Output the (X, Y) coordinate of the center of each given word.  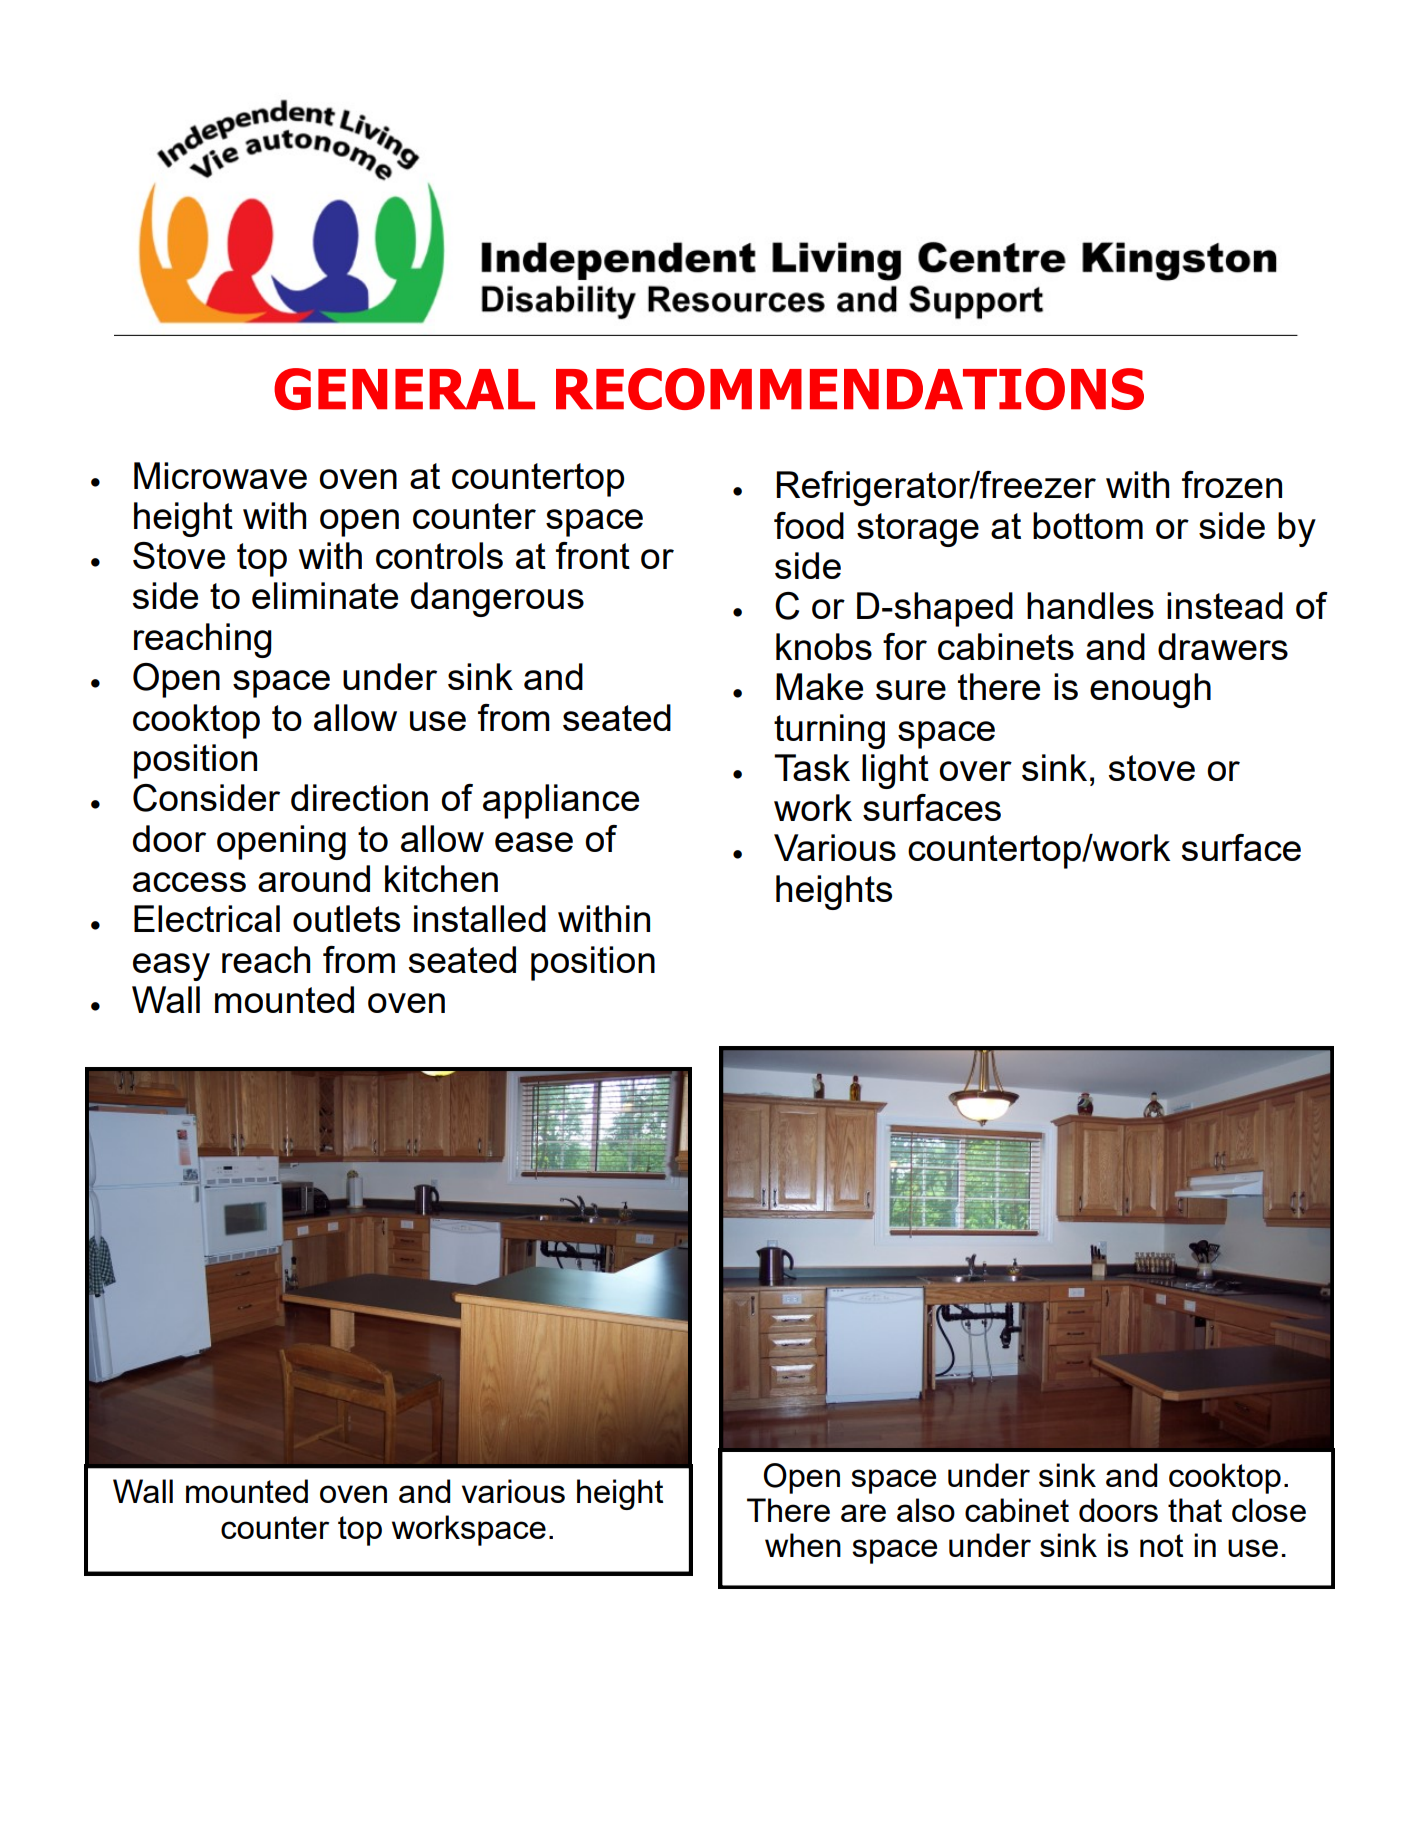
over (975, 771)
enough (1150, 690)
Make (819, 686)
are (863, 1513)
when (803, 1545)
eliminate (325, 595)
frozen (1232, 484)
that (1195, 1510)
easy (171, 967)
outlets (346, 918)
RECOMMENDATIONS (850, 389)
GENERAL (404, 389)
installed (480, 918)
